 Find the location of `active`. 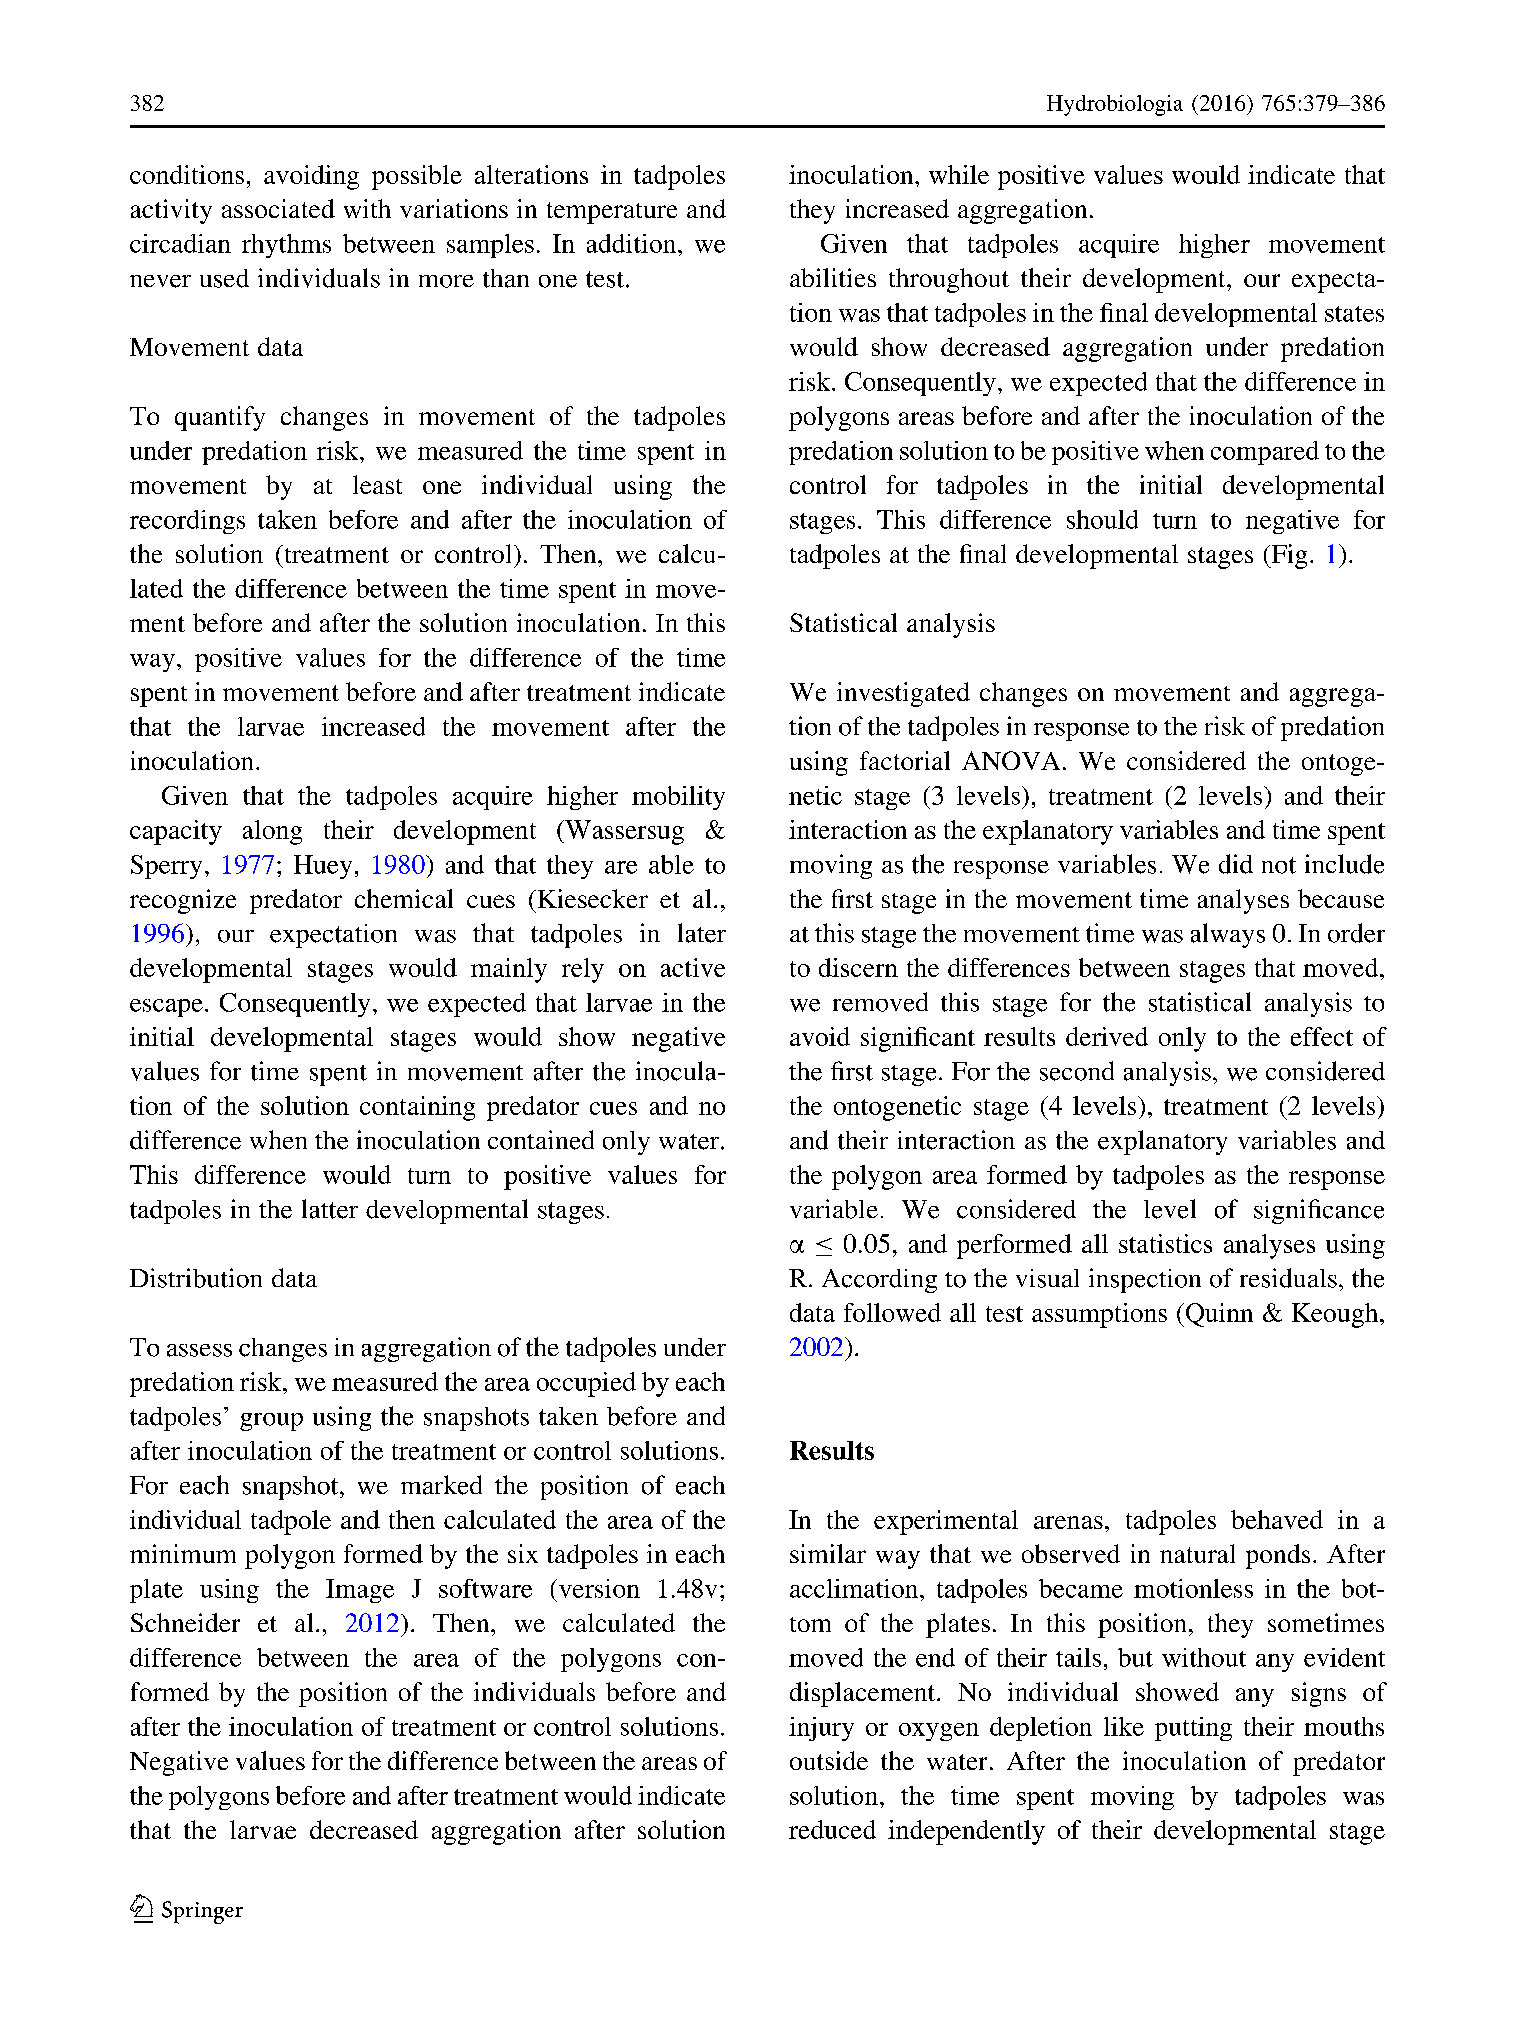

active is located at coordinates (693, 967).
